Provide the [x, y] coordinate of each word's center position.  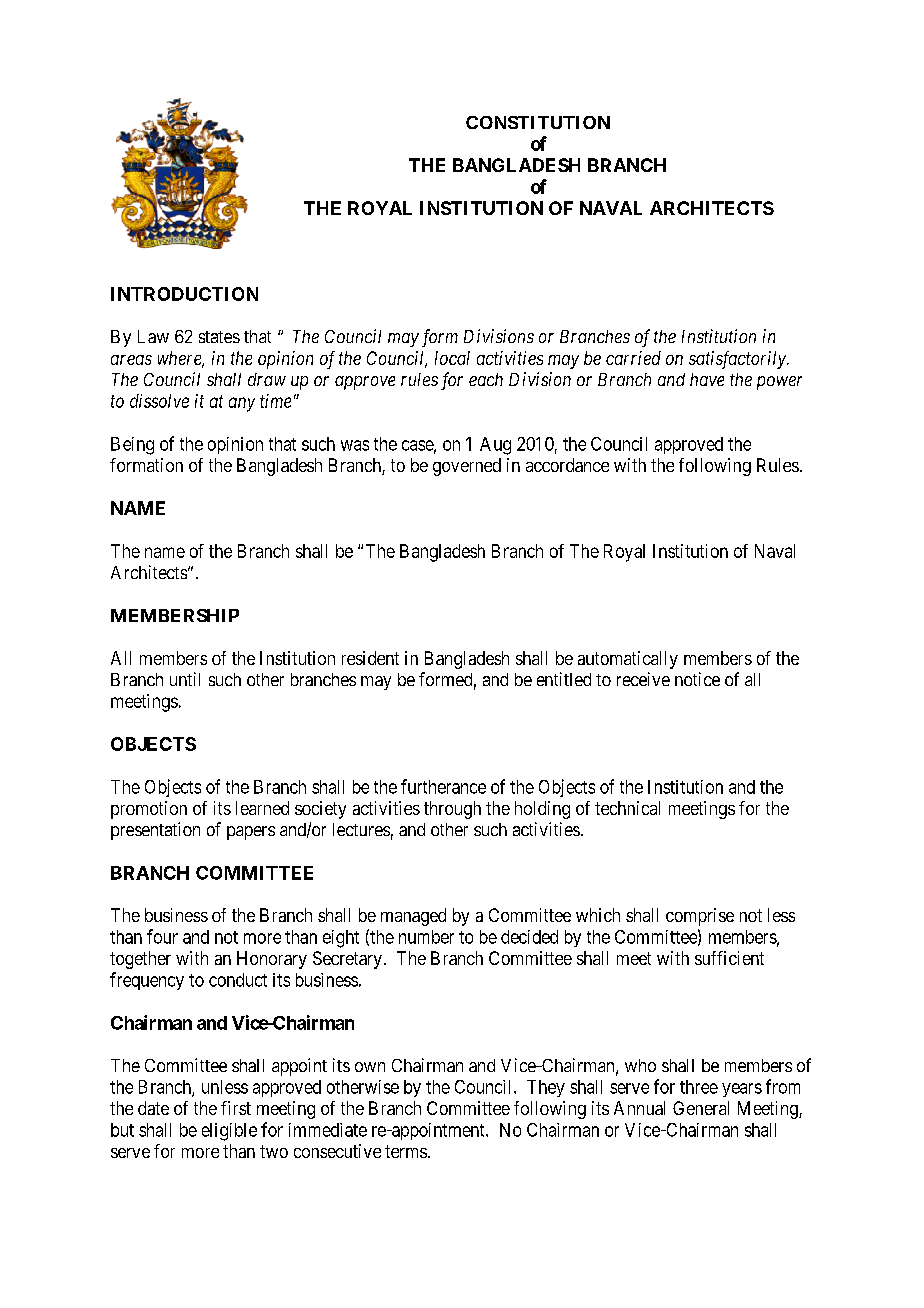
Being [132, 446]
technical [627, 808]
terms [406, 1151]
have [707, 379]
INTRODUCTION [184, 294]
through [452, 810]
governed [467, 467]
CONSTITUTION [538, 122]
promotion [149, 810]
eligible [229, 1132]
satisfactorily [738, 360]
